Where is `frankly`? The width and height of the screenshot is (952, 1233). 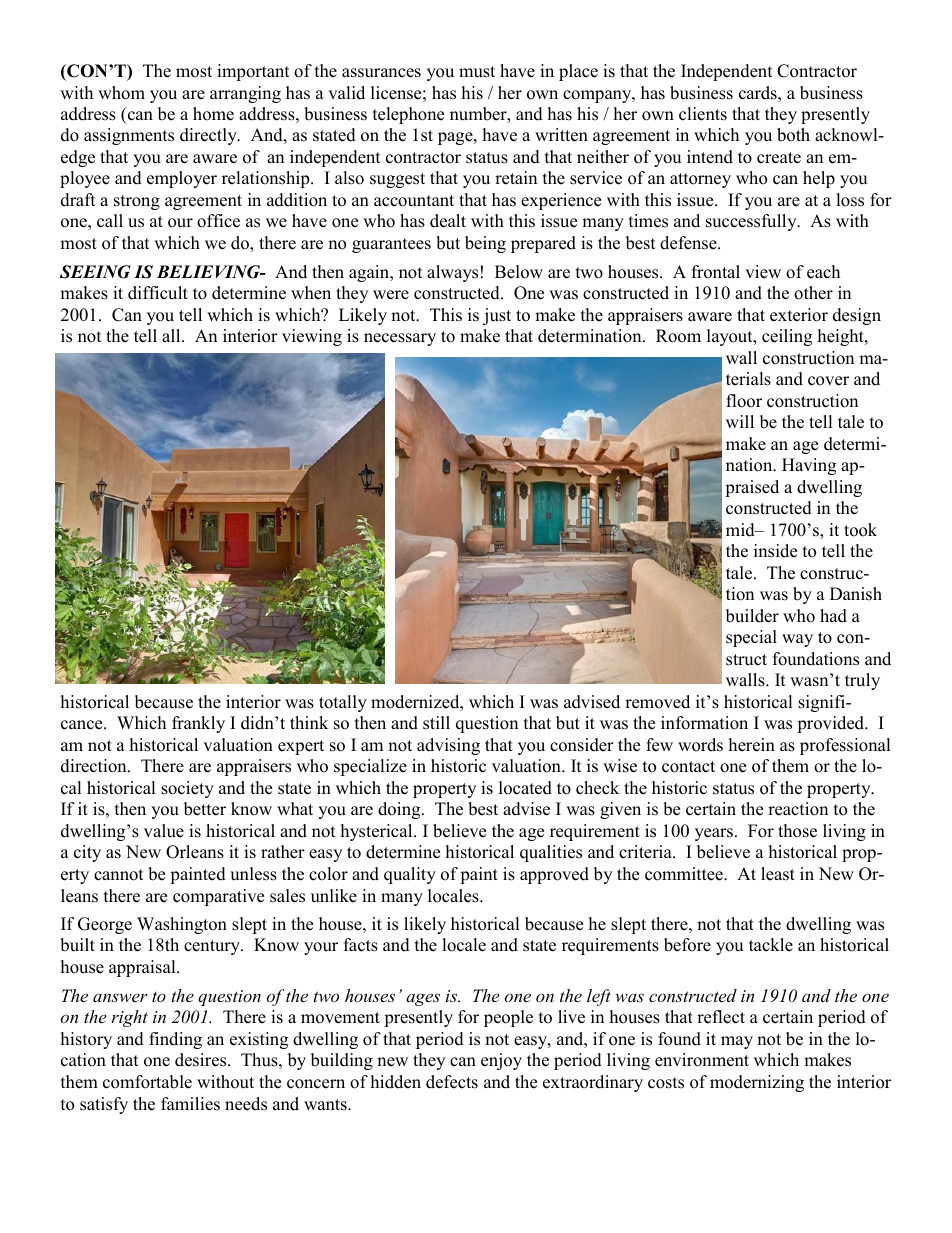 frankly is located at coordinates (198, 724).
